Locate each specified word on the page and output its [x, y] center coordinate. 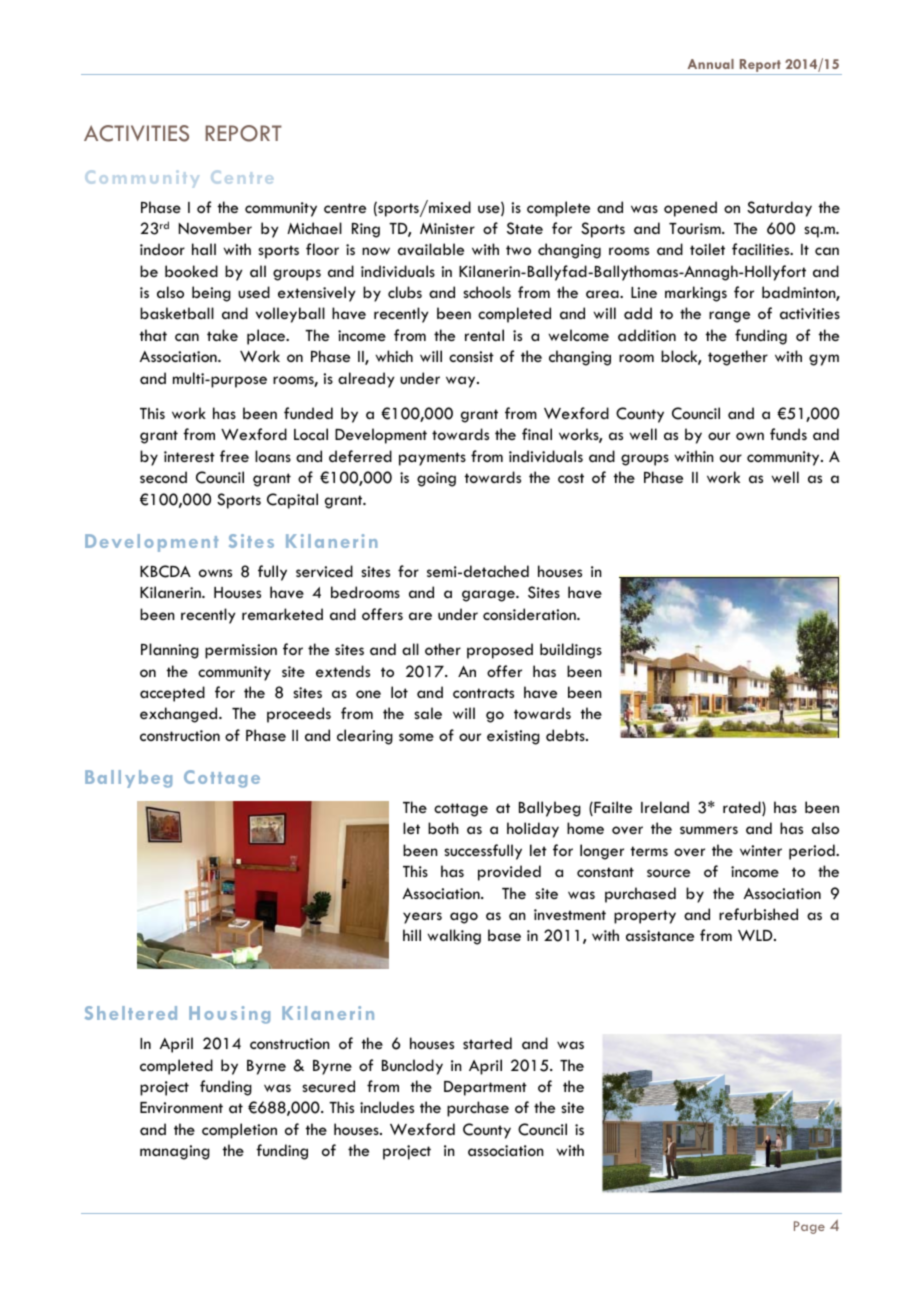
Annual [710, 64]
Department [485, 1088]
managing [175, 1152]
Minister [447, 228]
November [215, 228]
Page [809, 1227]
